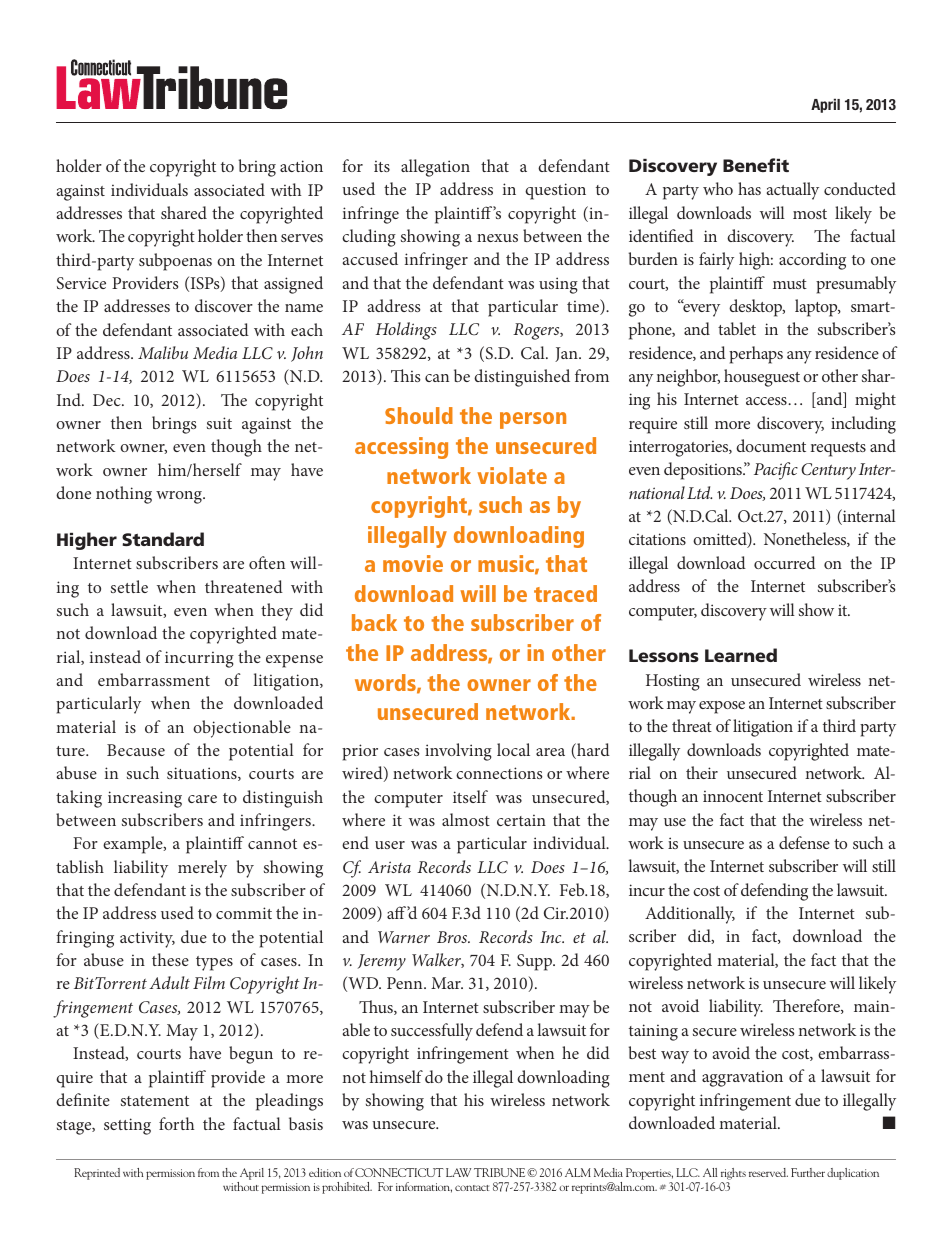 The height and width of the image is (1233, 952). What do you see at coordinates (768, 1172) in the image?
I see `reserved` at bounding box center [768, 1172].
